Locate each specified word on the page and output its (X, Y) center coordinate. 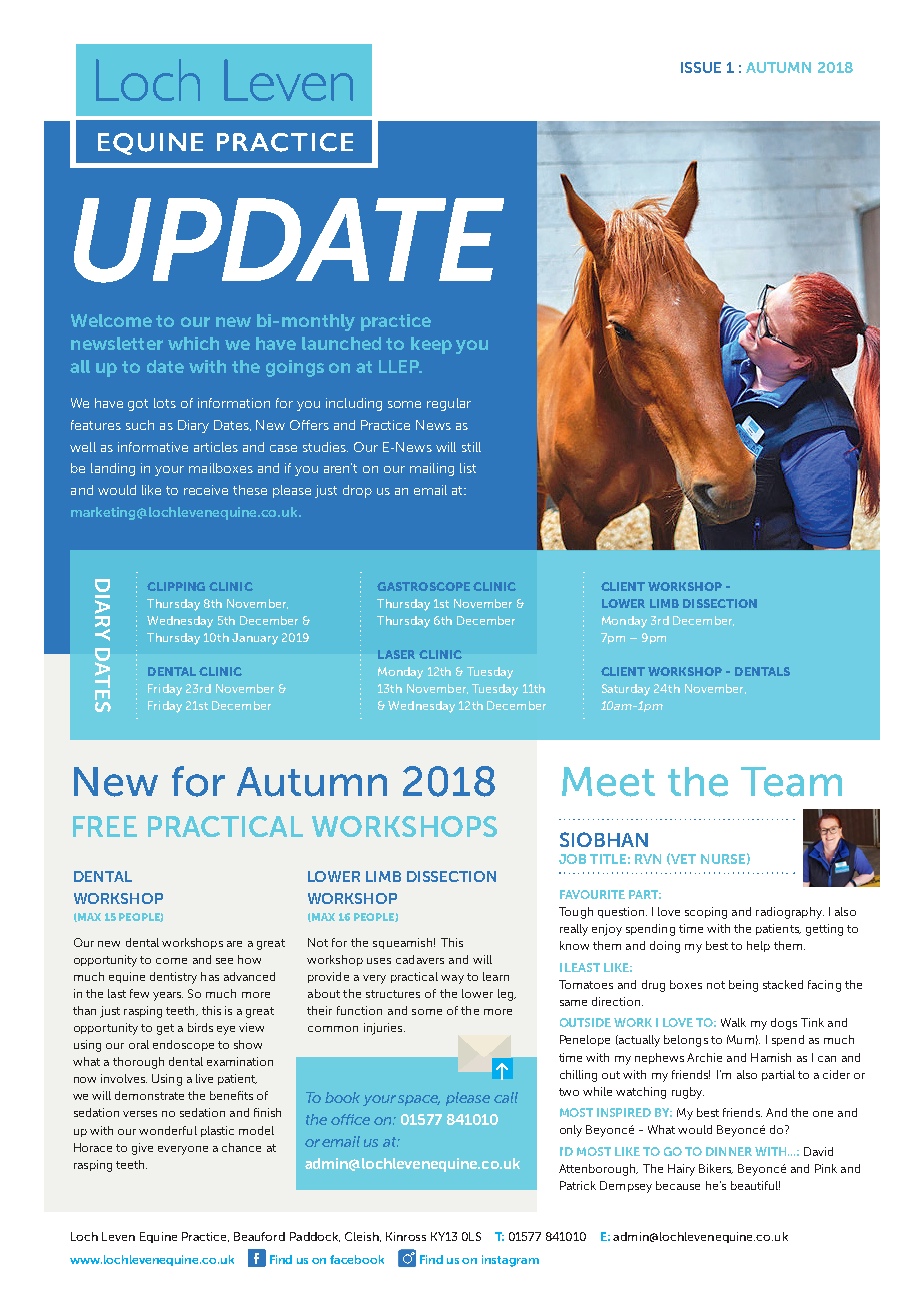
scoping (706, 913)
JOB (572, 859)
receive (206, 490)
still (471, 447)
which (193, 343)
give (142, 1149)
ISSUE (701, 67)
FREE (105, 826)
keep (431, 345)
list (468, 468)
